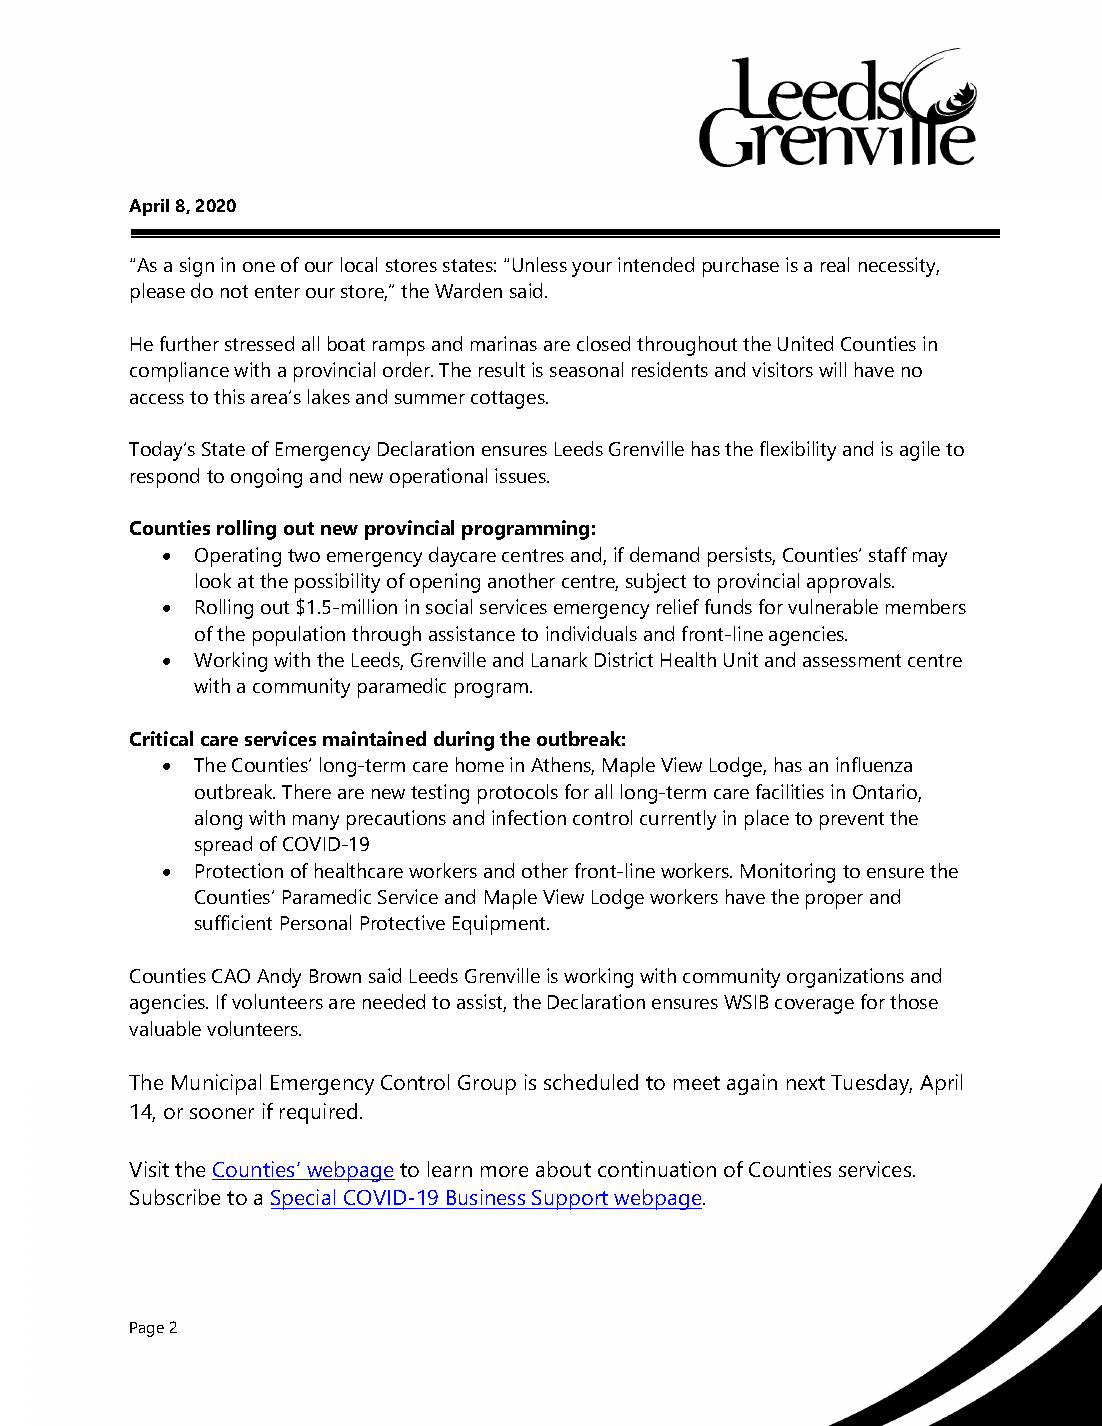 The image size is (1102, 1426). What do you see at coordinates (563, 1169) in the screenshot?
I see `about` at bounding box center [563, 1169].
